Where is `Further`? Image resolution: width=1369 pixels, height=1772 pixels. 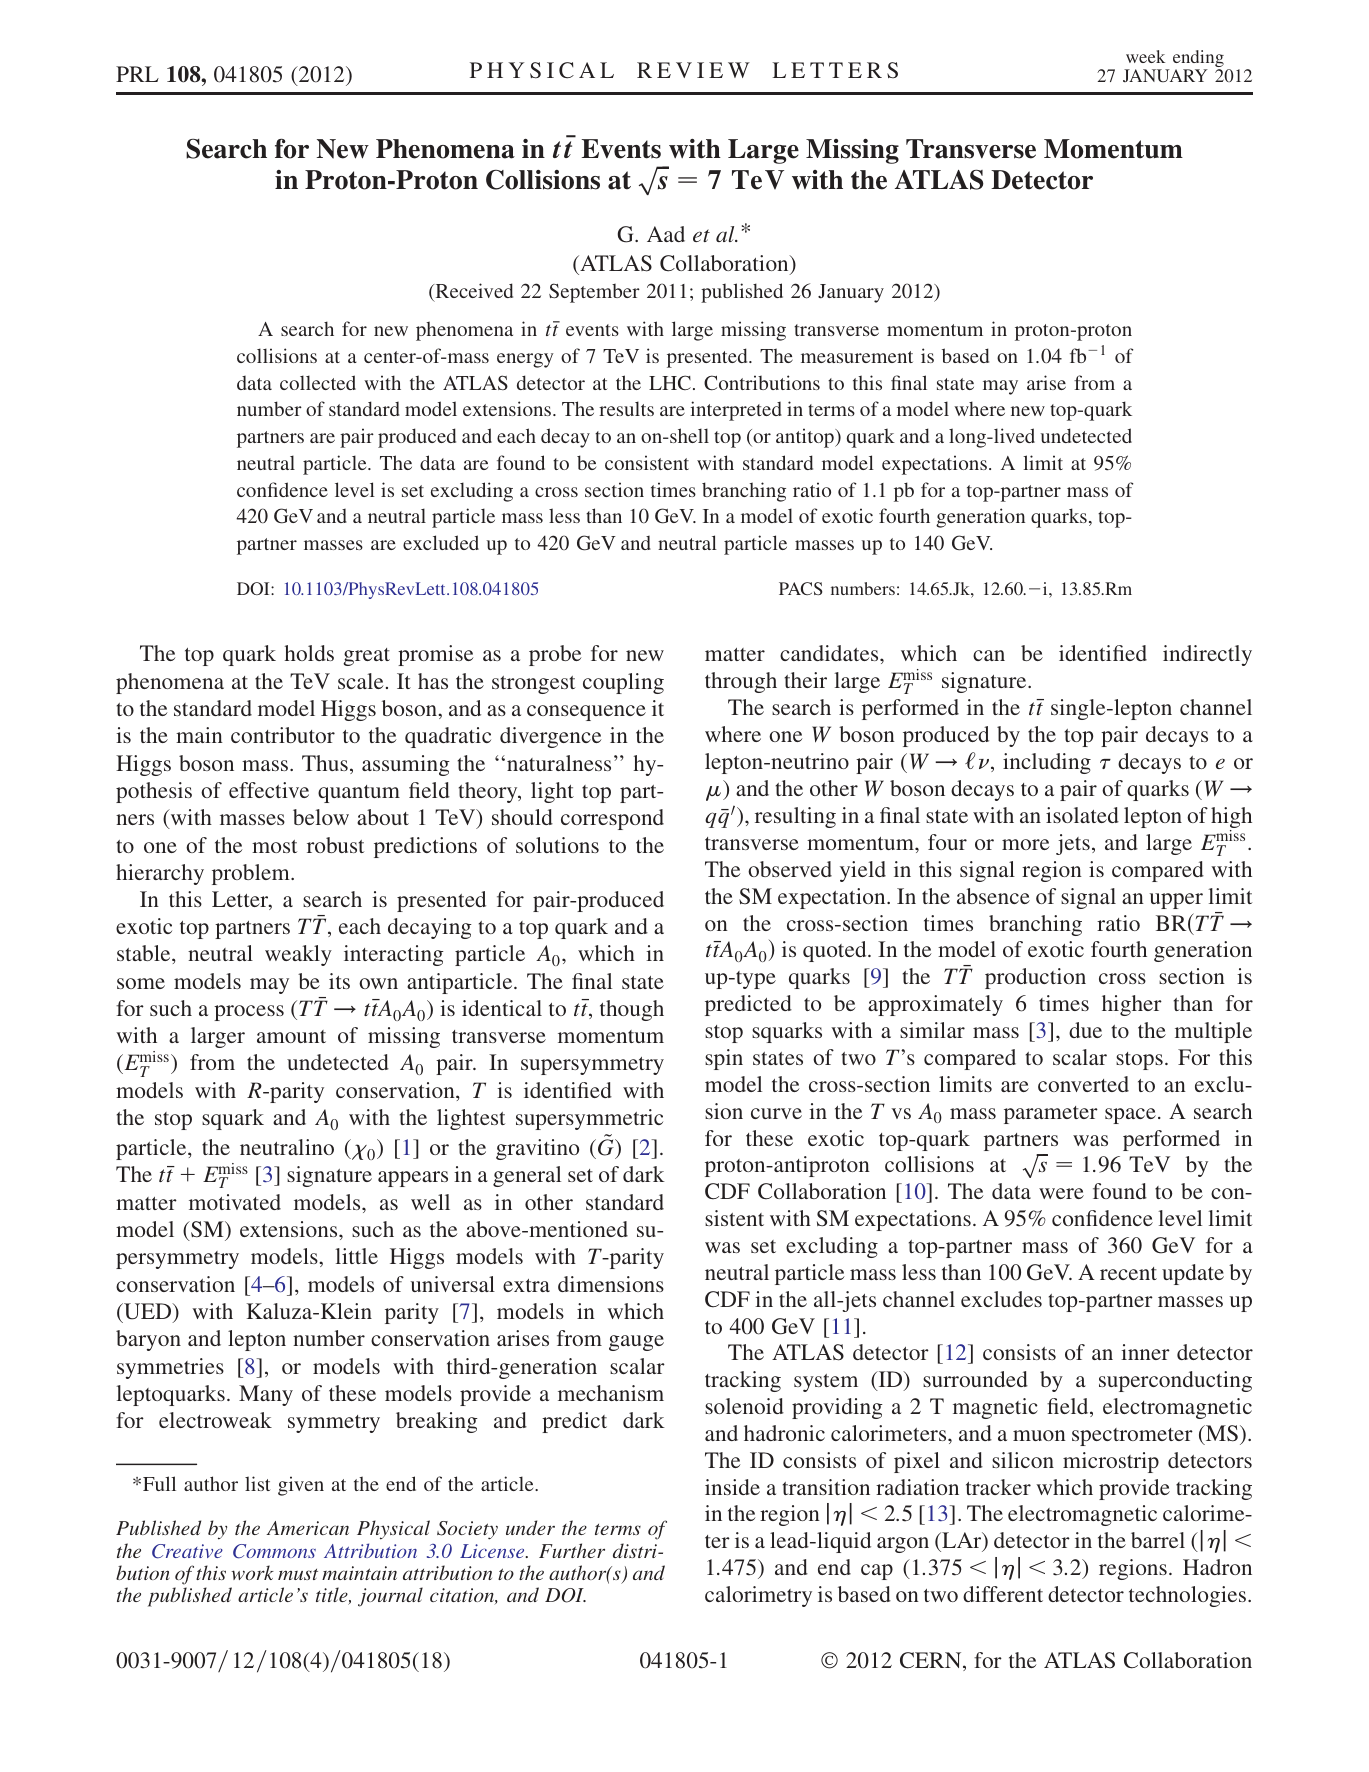
Further is located at coordinates (572, 1550).
